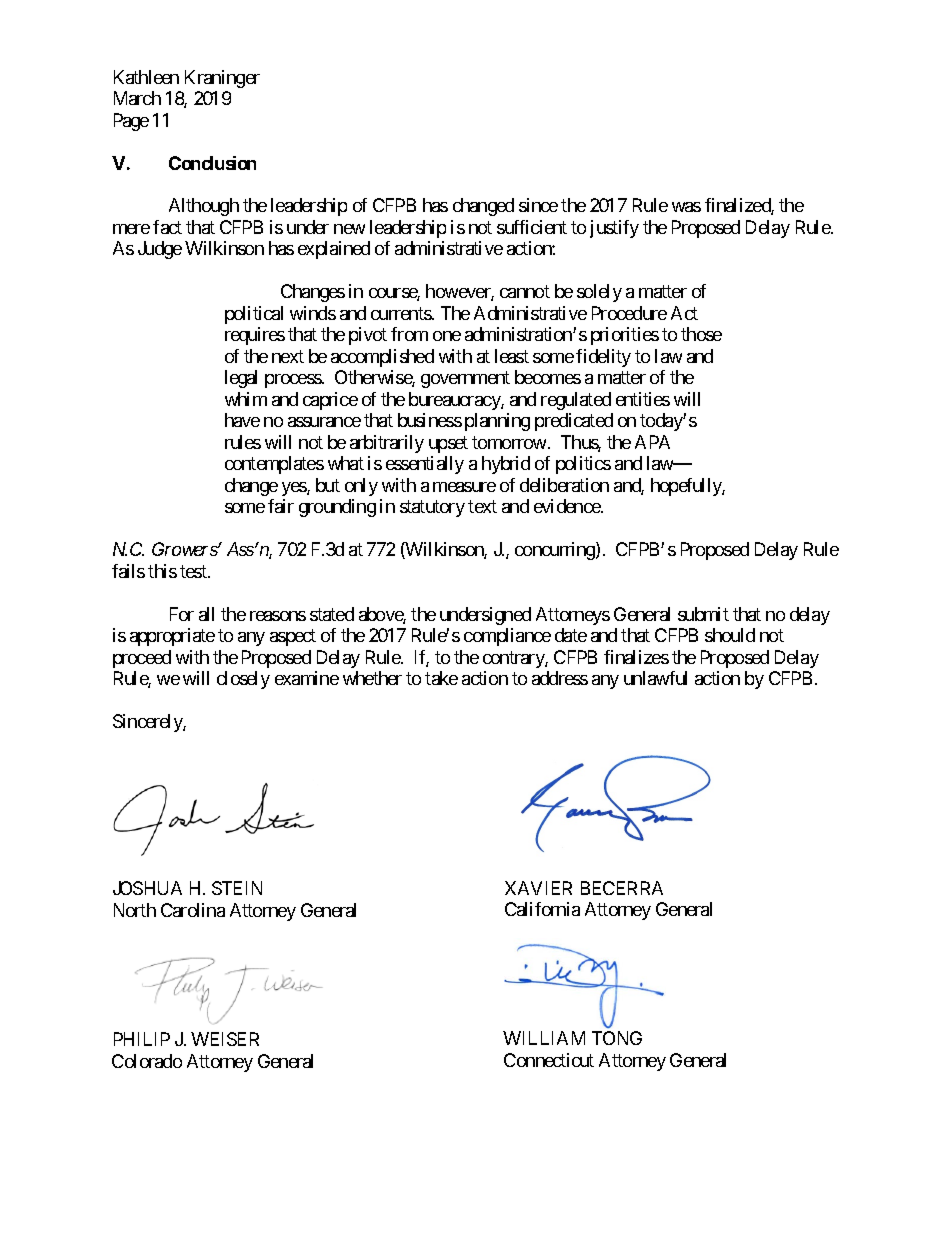 This document has width=952, height=1233. I want to click on test, so click(194, 571).
